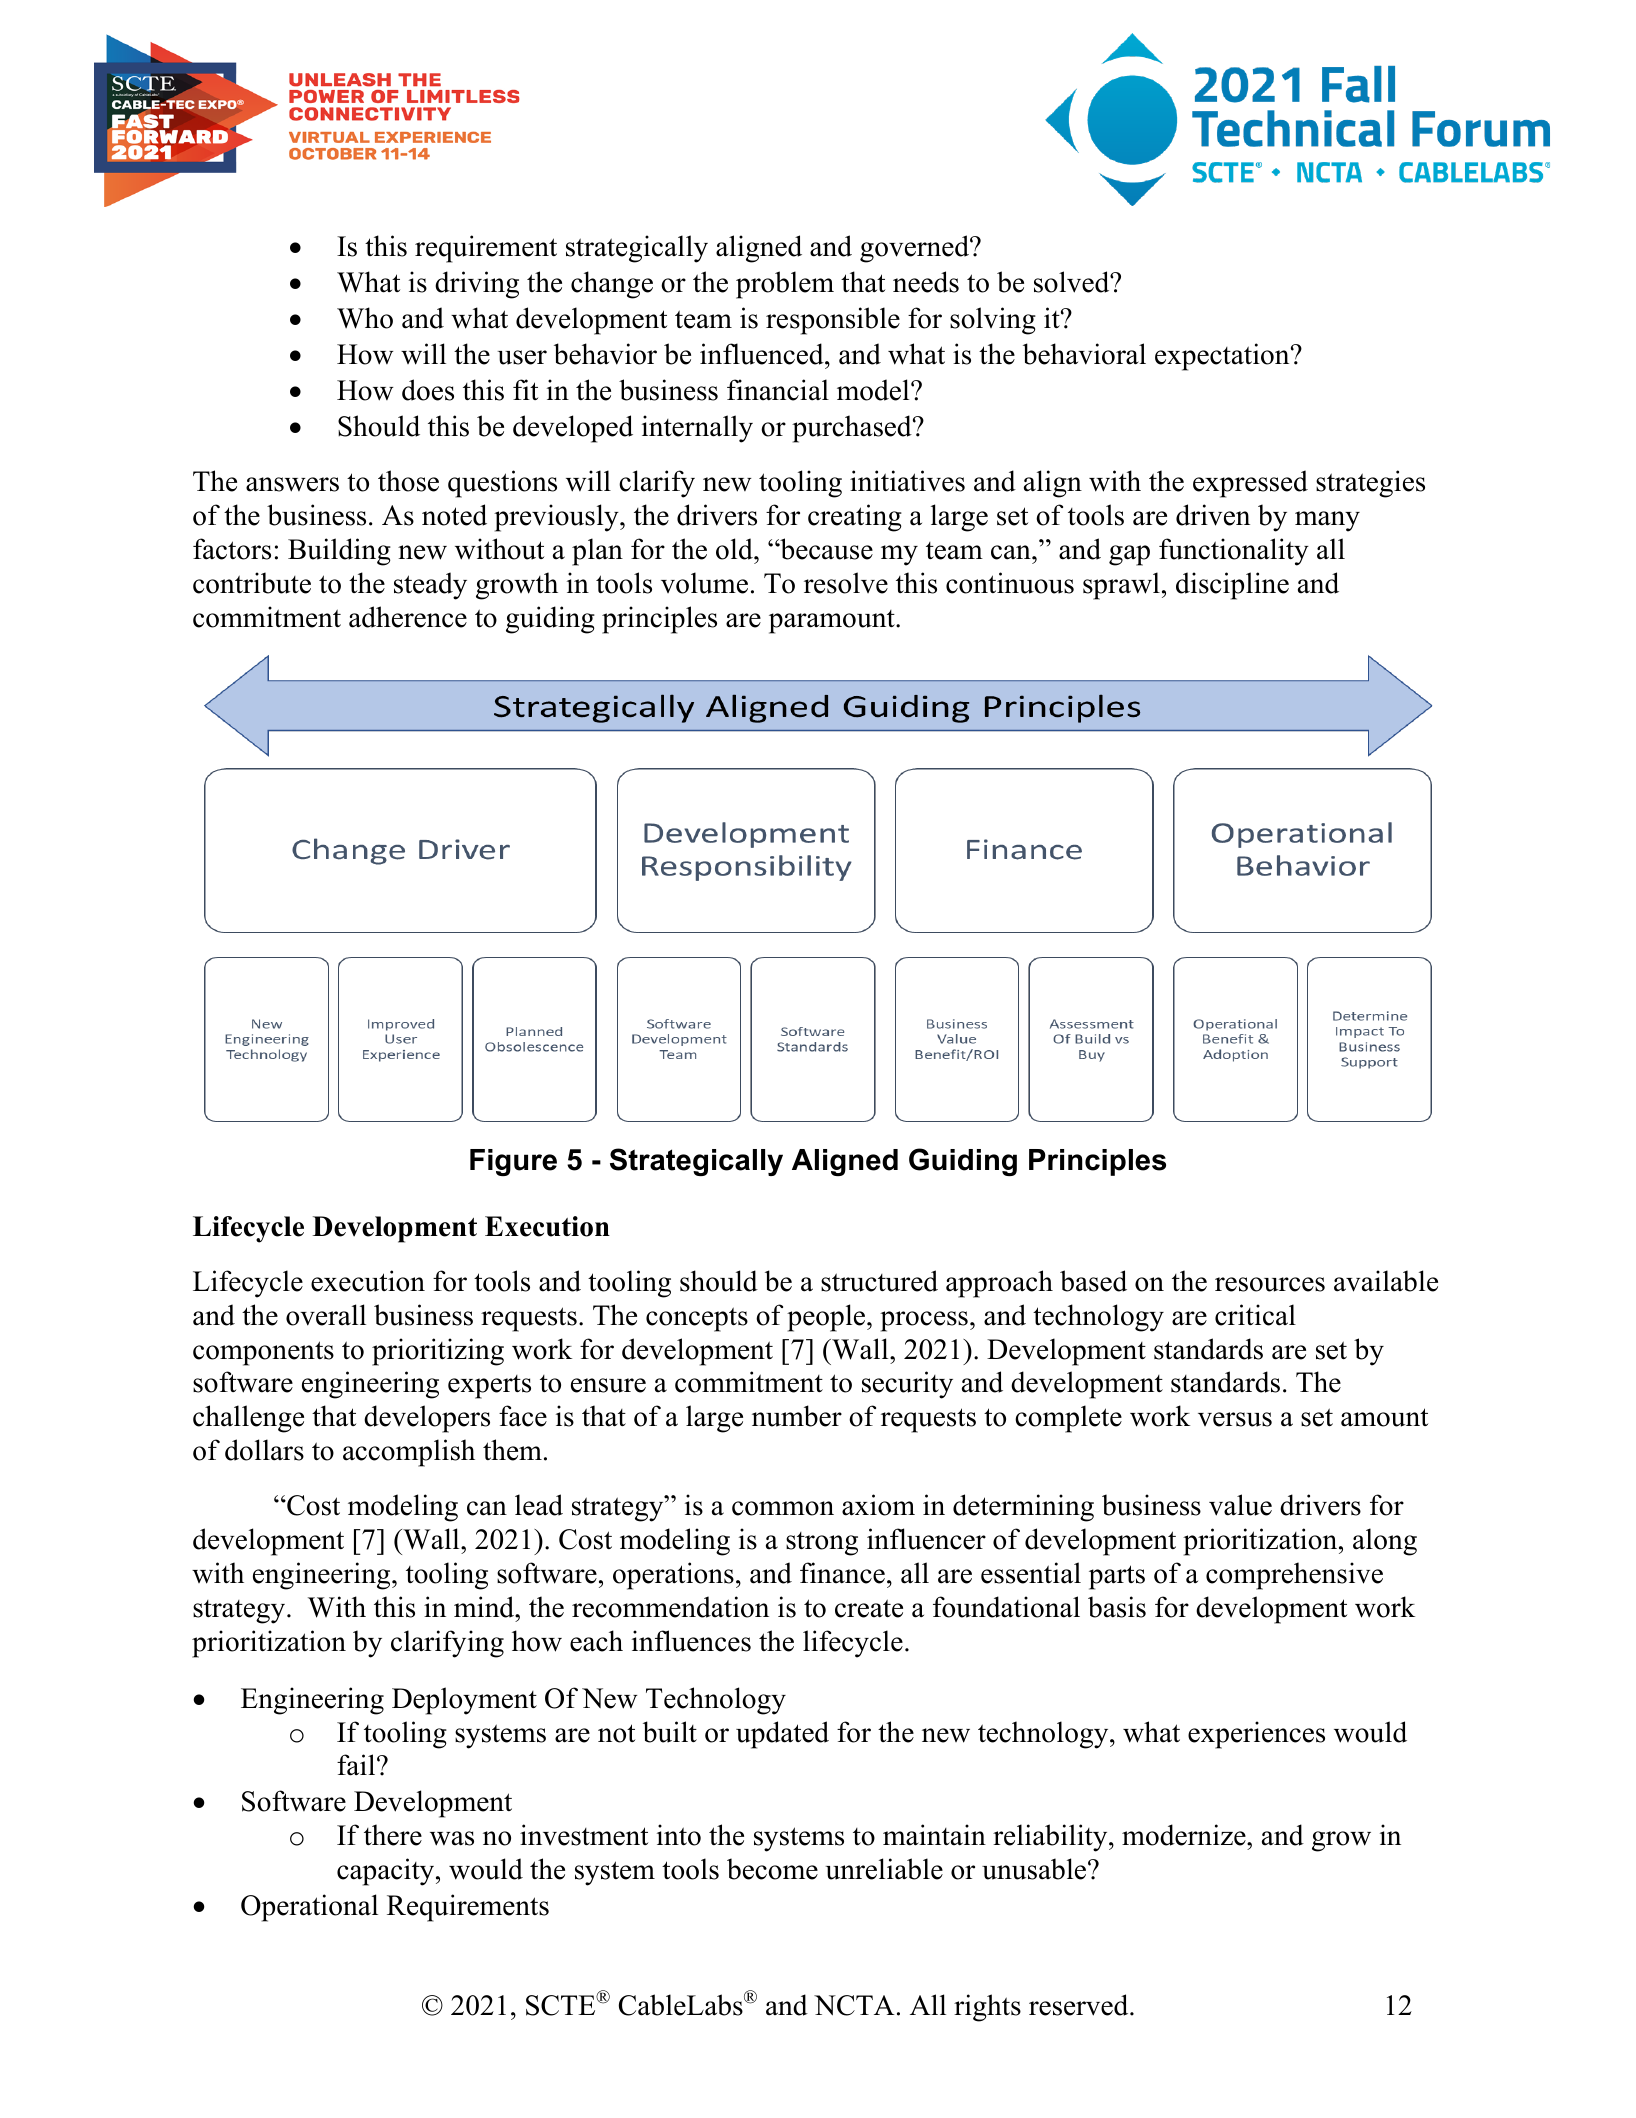 This document has width=1636, height=2118. Describe the element at coordinates (797, 1416) in the document. I see `number` at that location.
